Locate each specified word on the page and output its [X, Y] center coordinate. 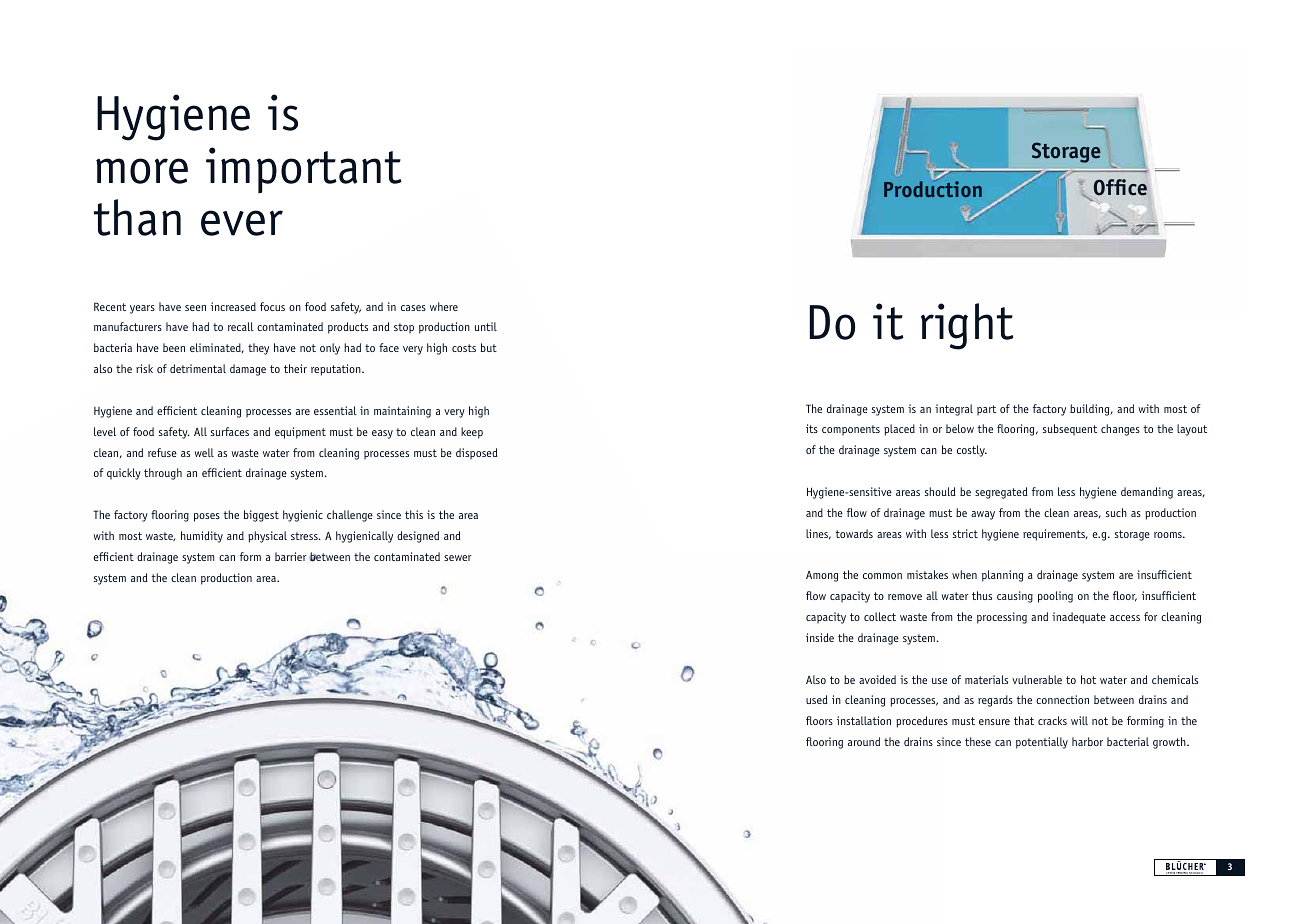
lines [818, 534]
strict [965, 533]
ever [242, 223]
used [817, 699]
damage [248, 370]
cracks [1052, 720]
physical [267, 537]
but [489, 347]
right [967, 326]
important [304, 170]
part [986, 410]
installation [864, 720]
